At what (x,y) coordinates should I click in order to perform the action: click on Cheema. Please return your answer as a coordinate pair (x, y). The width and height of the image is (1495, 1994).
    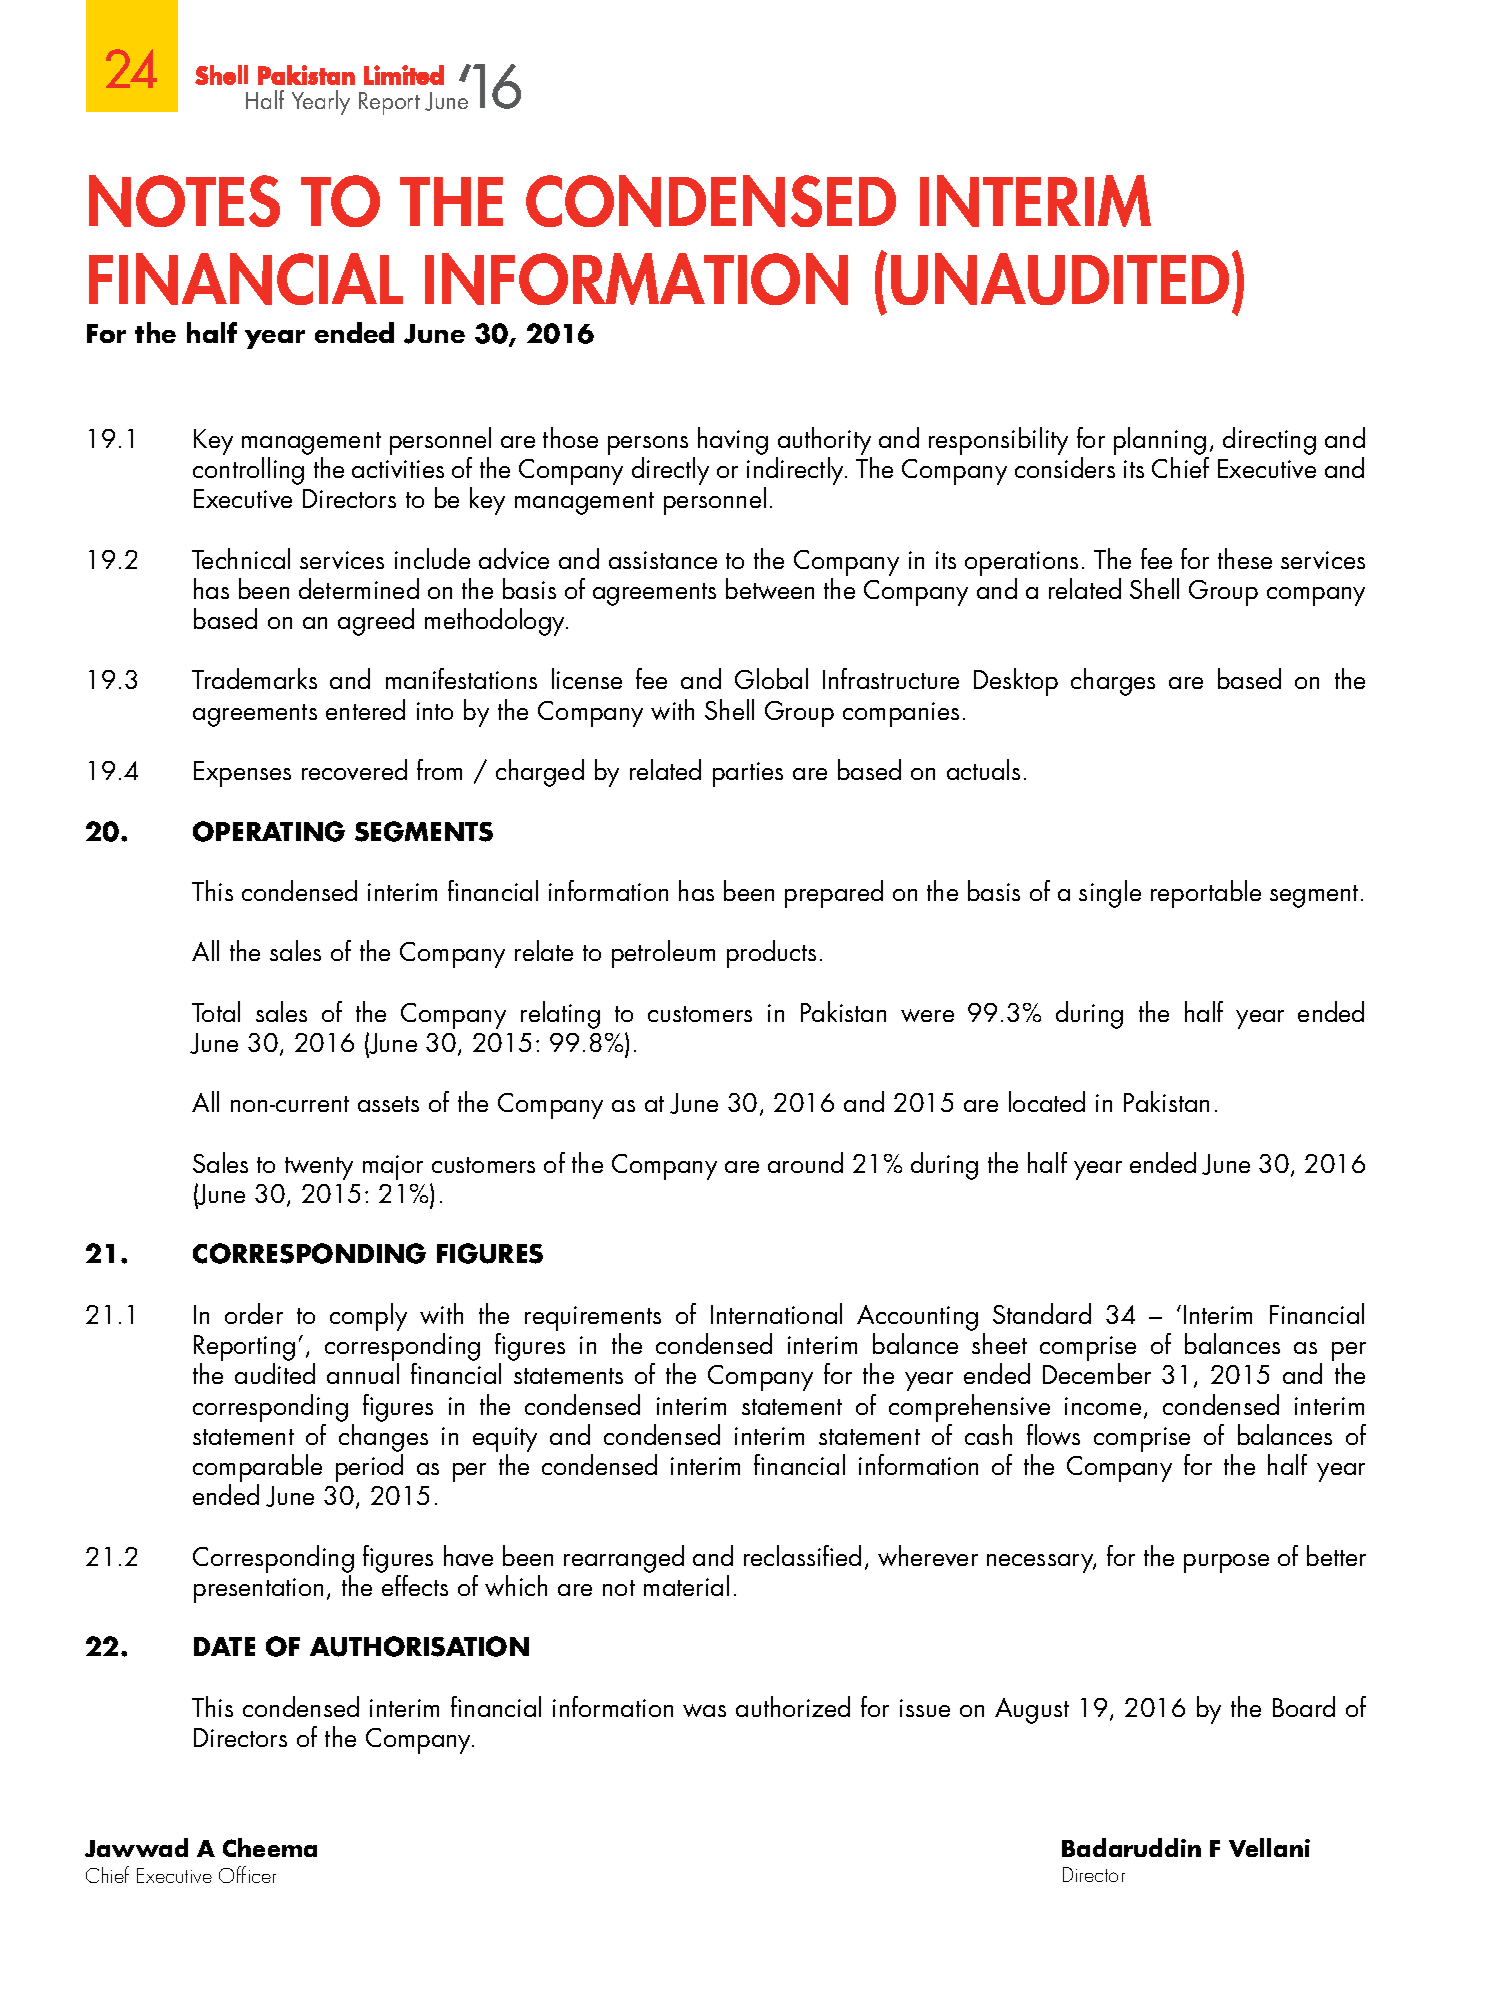
    Looking at the image, I should click on (270, 1847).
